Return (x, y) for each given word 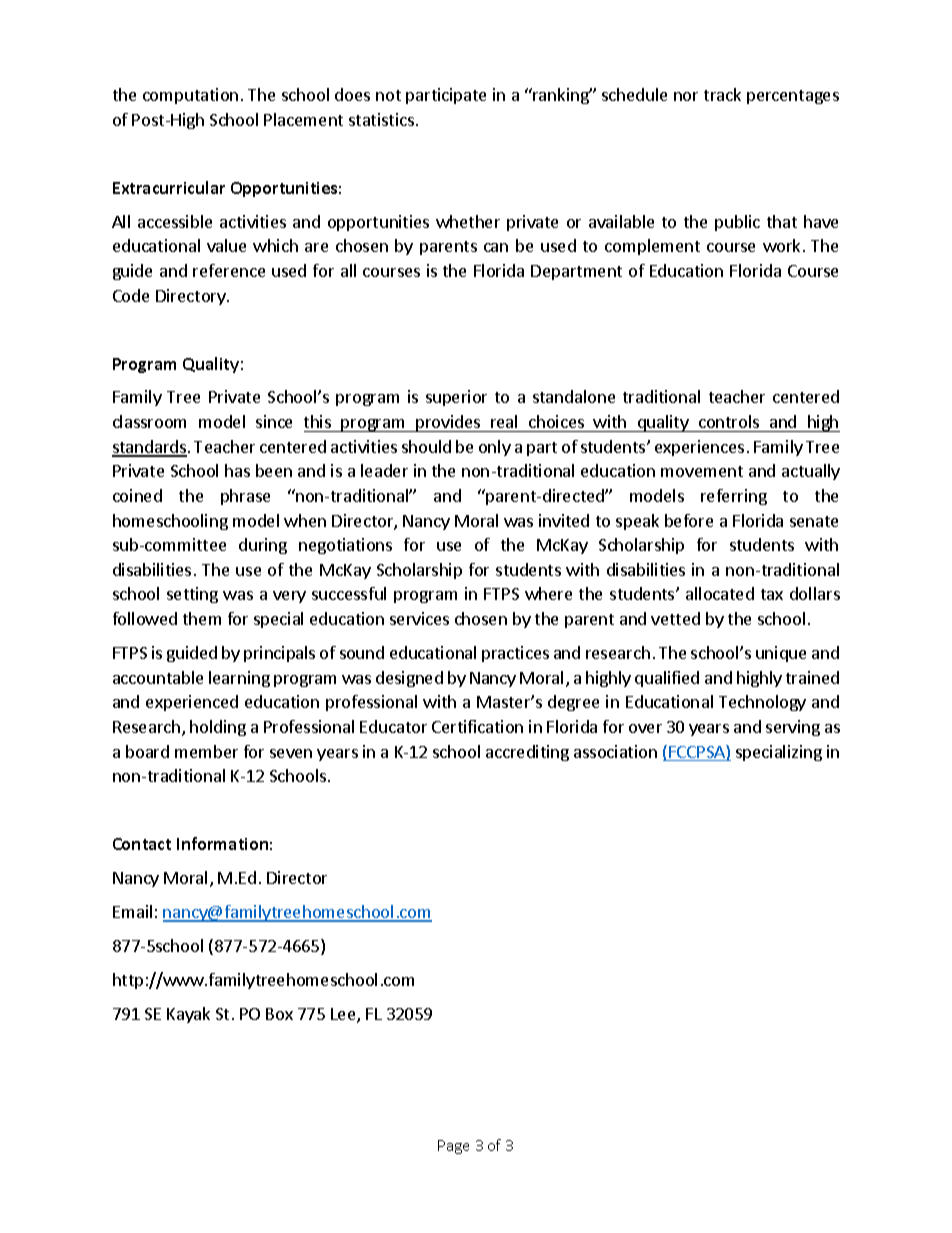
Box (279, 1014)
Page (453, 1147)
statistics (381, 119)
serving (793, 728)
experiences (699, 448)
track (722, 94)
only (495, 448)
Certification (477, 726)
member (206, 751)
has (237, 470)
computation (190, 96)
